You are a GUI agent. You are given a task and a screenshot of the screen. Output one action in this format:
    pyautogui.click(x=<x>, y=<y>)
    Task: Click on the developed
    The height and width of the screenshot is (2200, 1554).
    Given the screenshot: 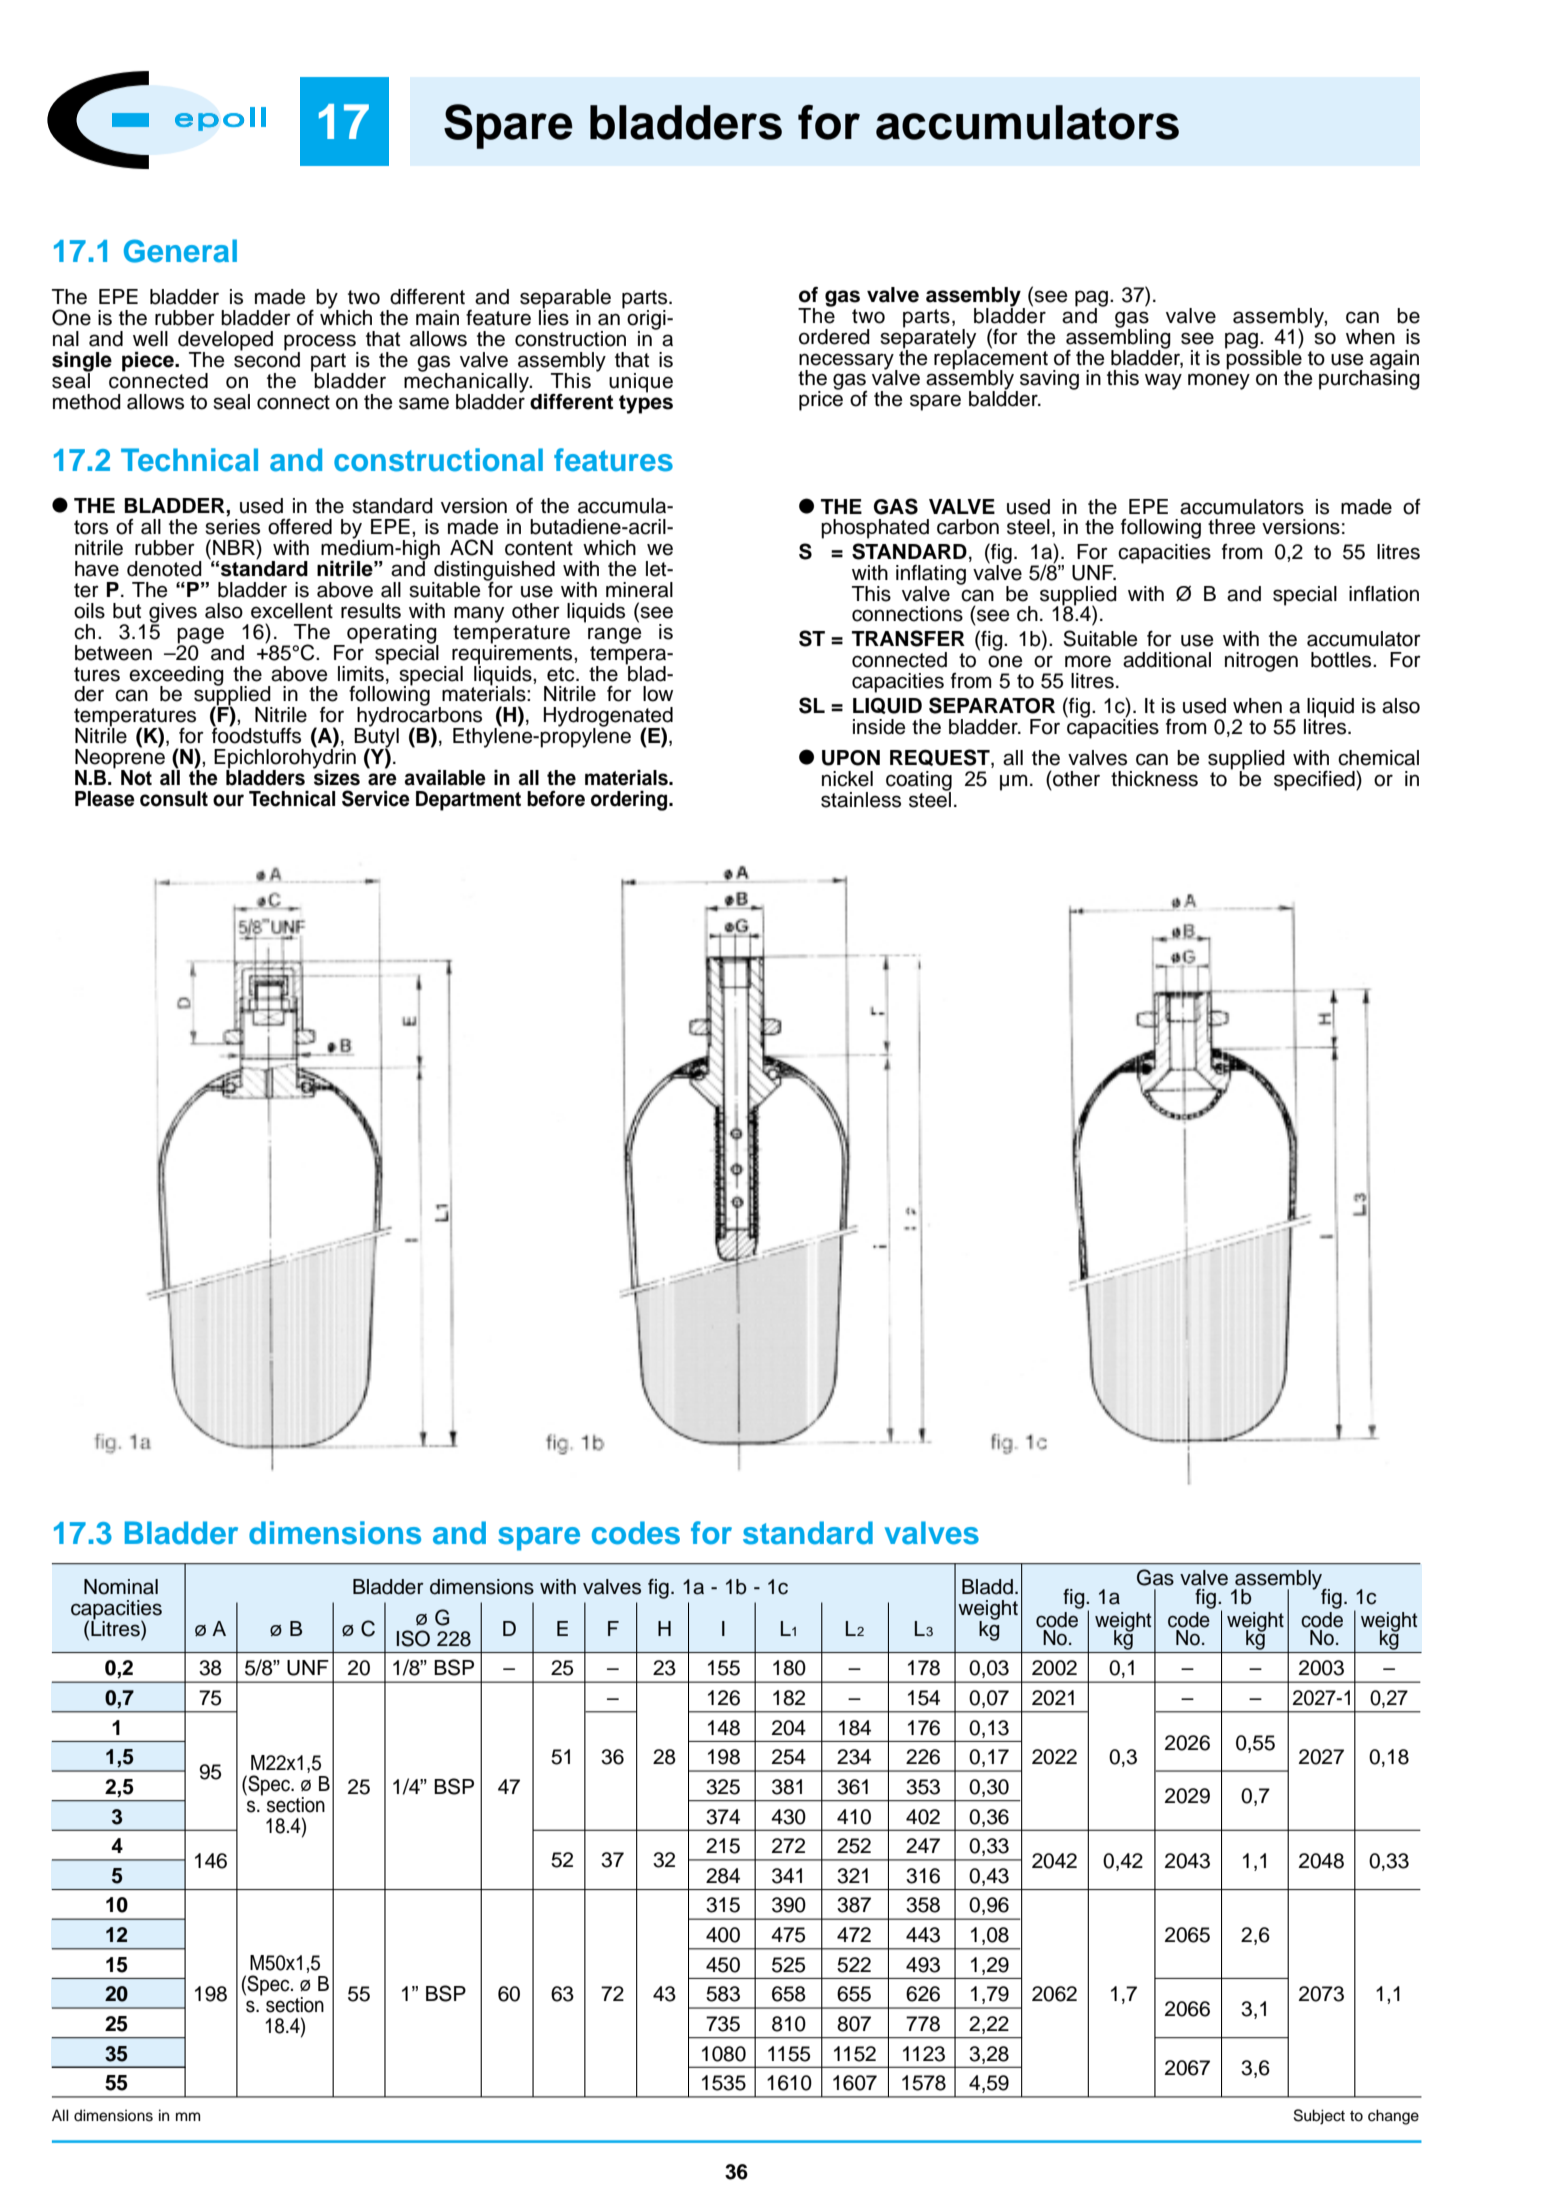 What is the action you would take?
    pyautogui.click(x=225, y=342)
